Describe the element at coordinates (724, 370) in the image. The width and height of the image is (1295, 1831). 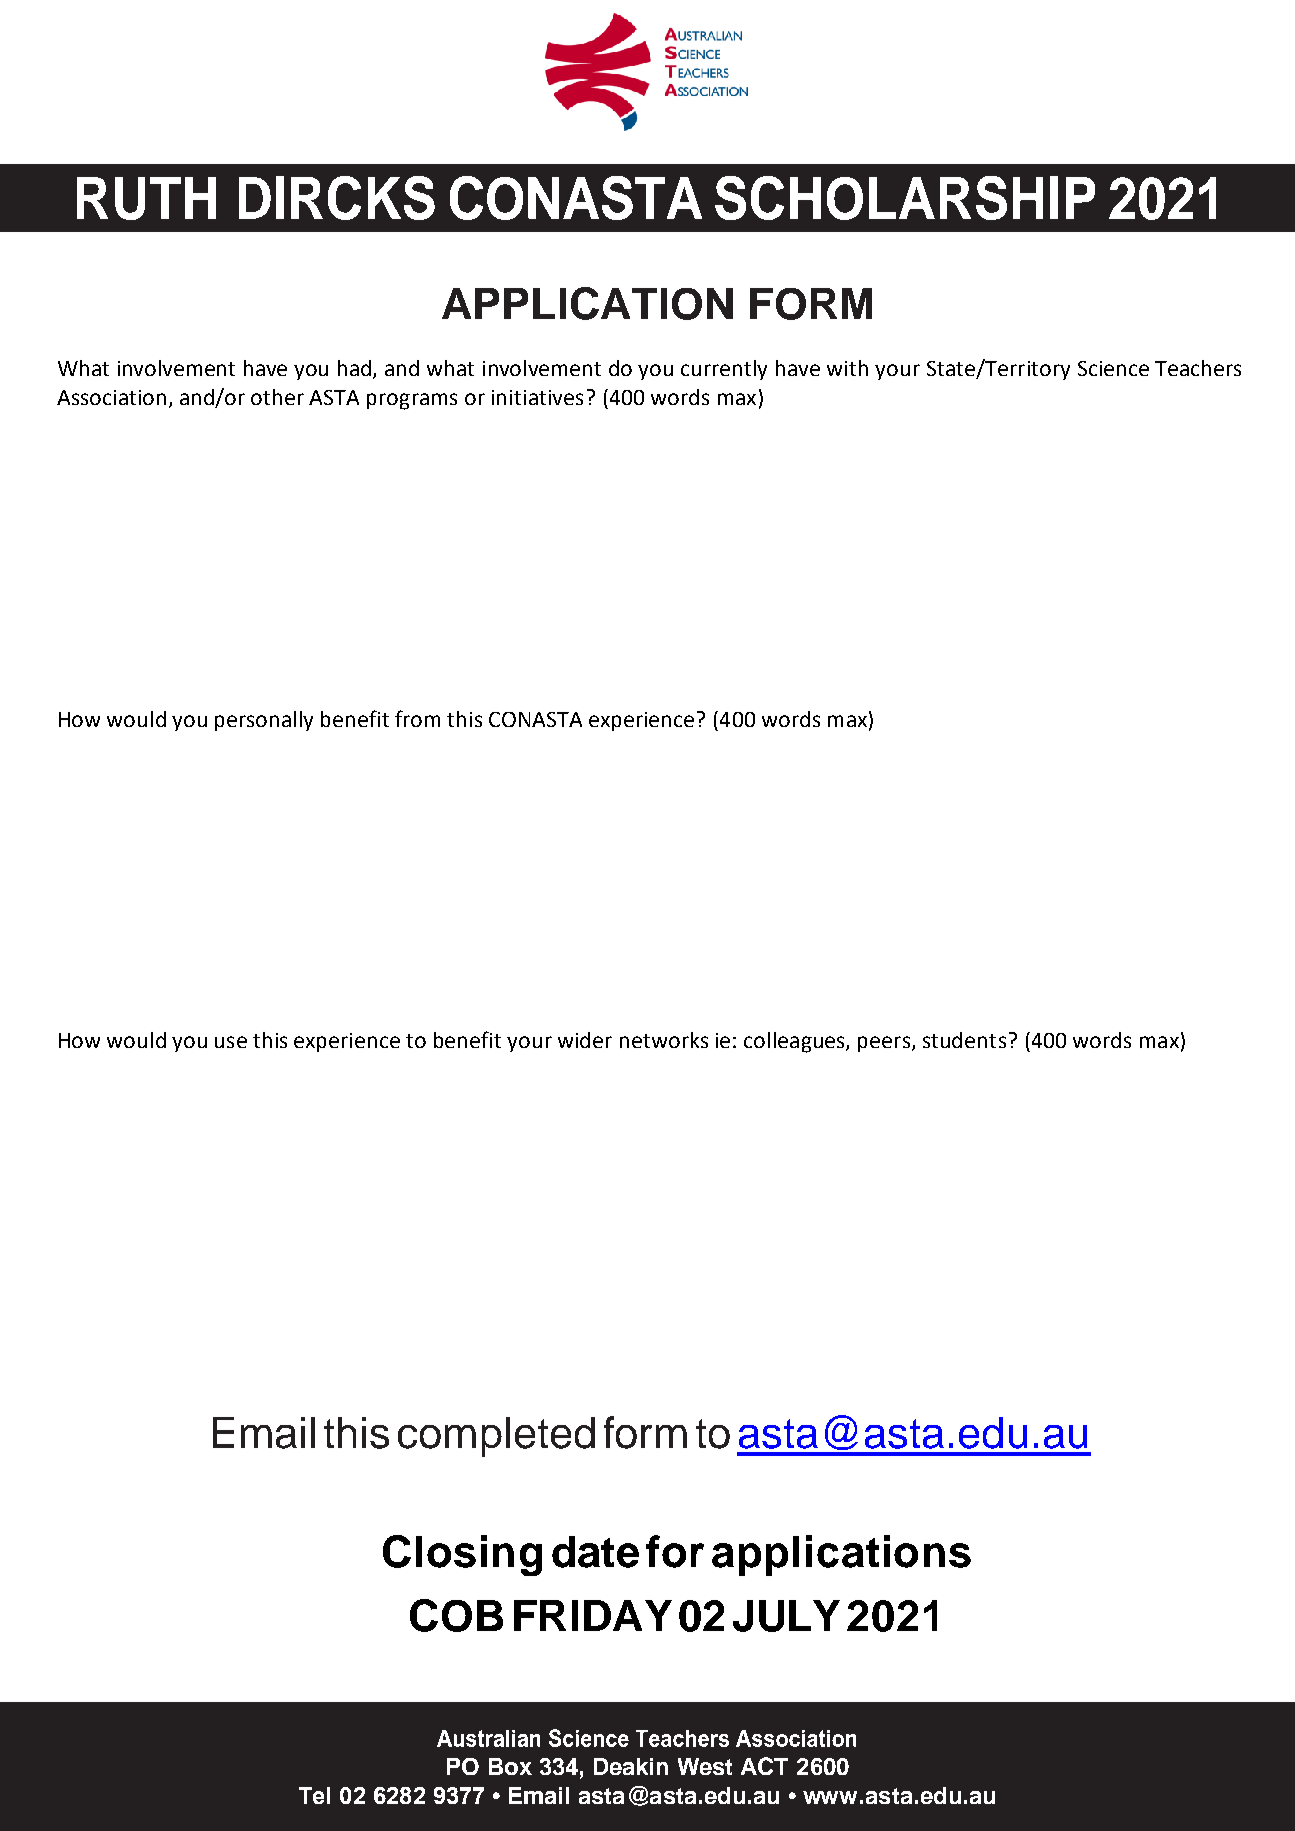
I see `currently` at that location.
